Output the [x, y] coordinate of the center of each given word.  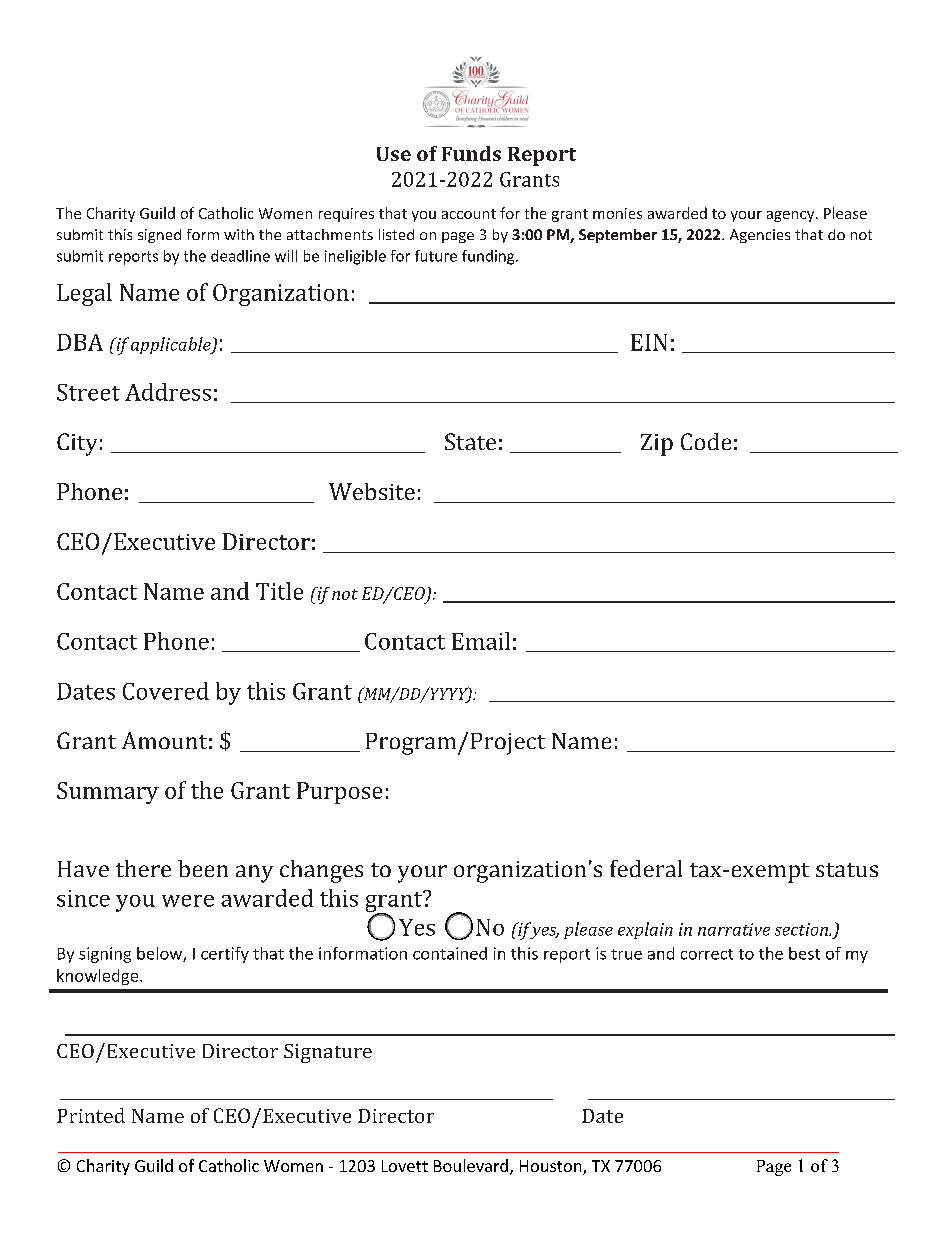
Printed [91, 1115]
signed [159, 236]
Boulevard [472, 1167]
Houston [552, 1167]
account [469, 214]
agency [792, 216]
